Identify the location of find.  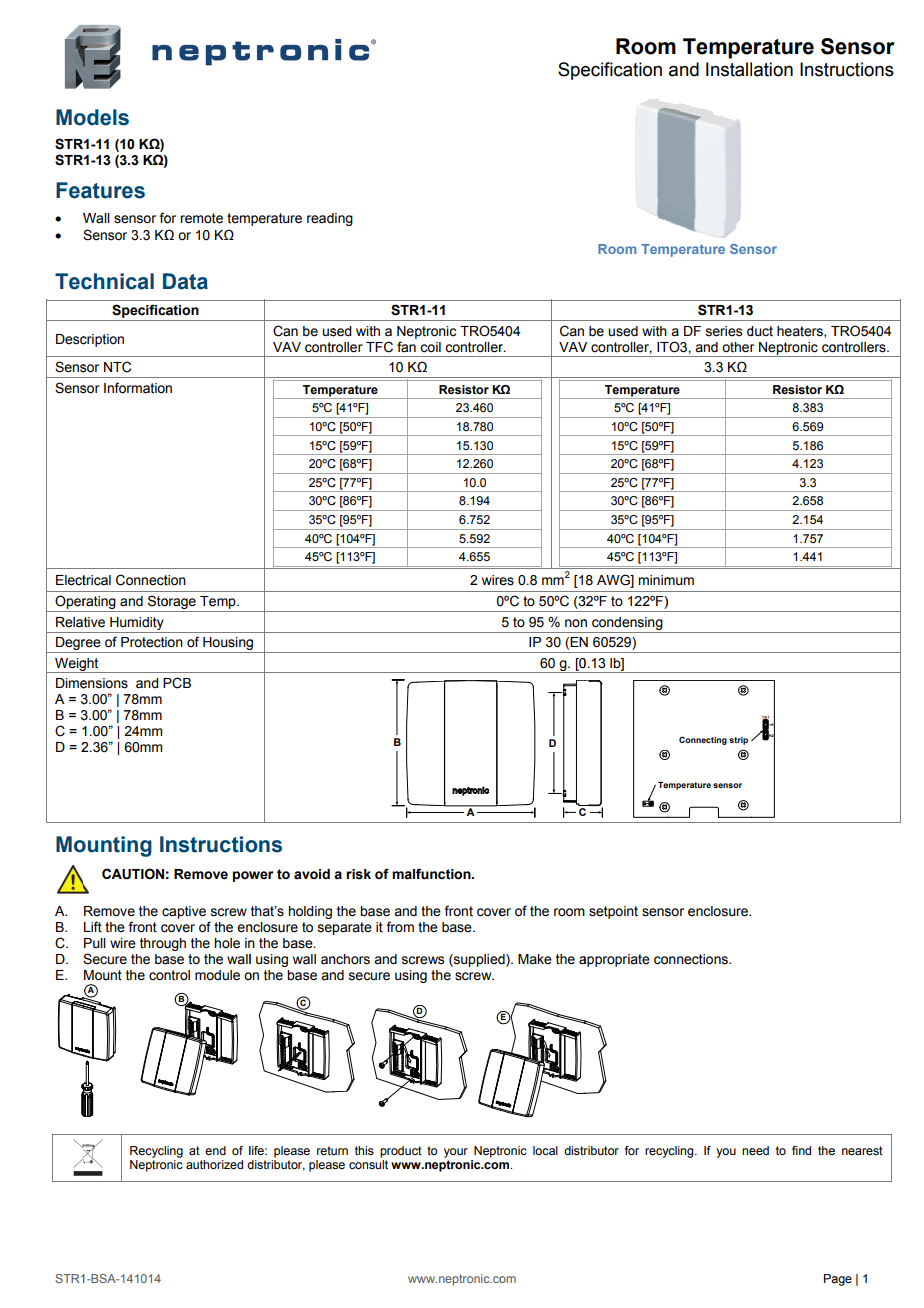
(801, 1150).
